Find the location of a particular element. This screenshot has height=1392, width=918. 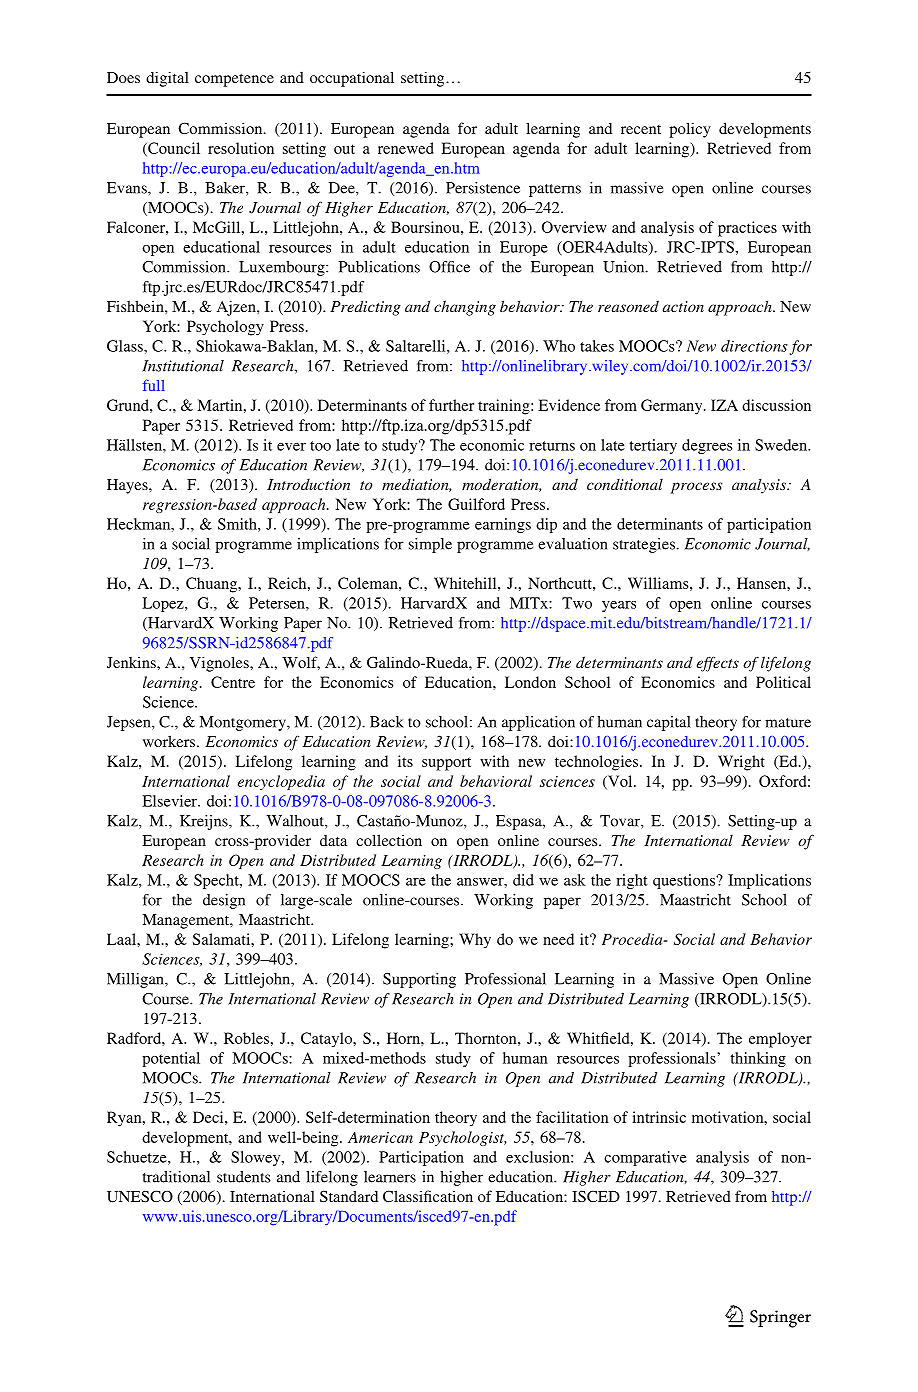

questions is located at coordinates (685, 881).
